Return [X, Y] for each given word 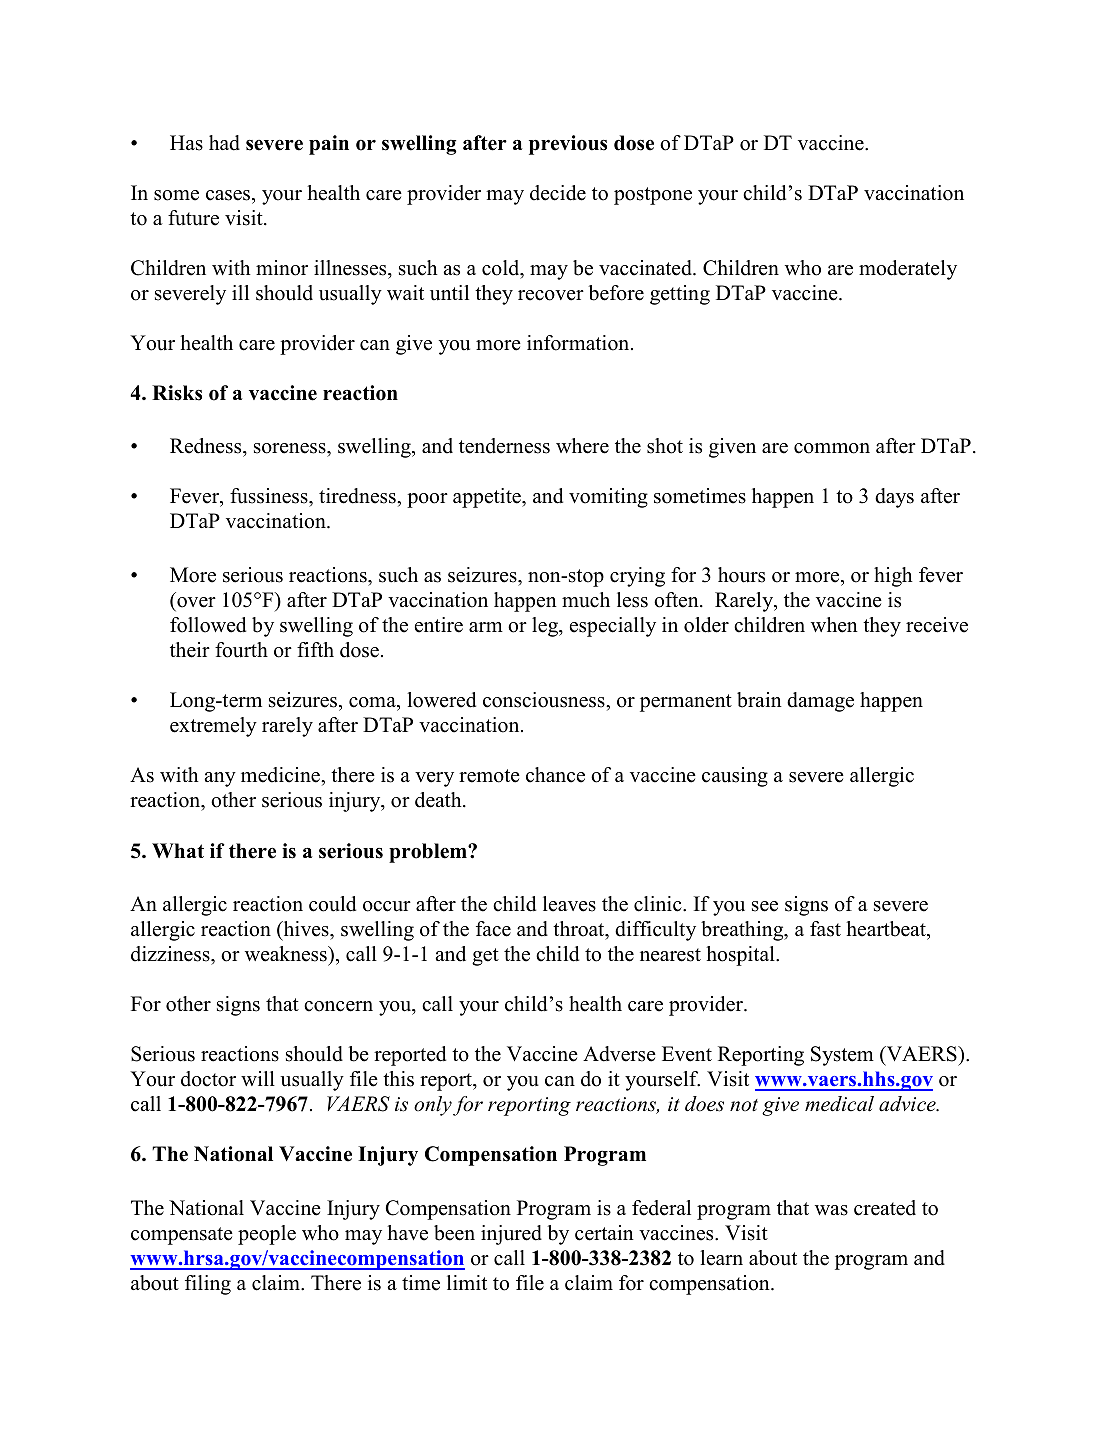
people [267, 1235]
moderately [908, 270]
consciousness [545, 700]
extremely [213, 727]
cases [229, 195]
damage [820, 702]
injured [511, 1235]
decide [558, 193]
